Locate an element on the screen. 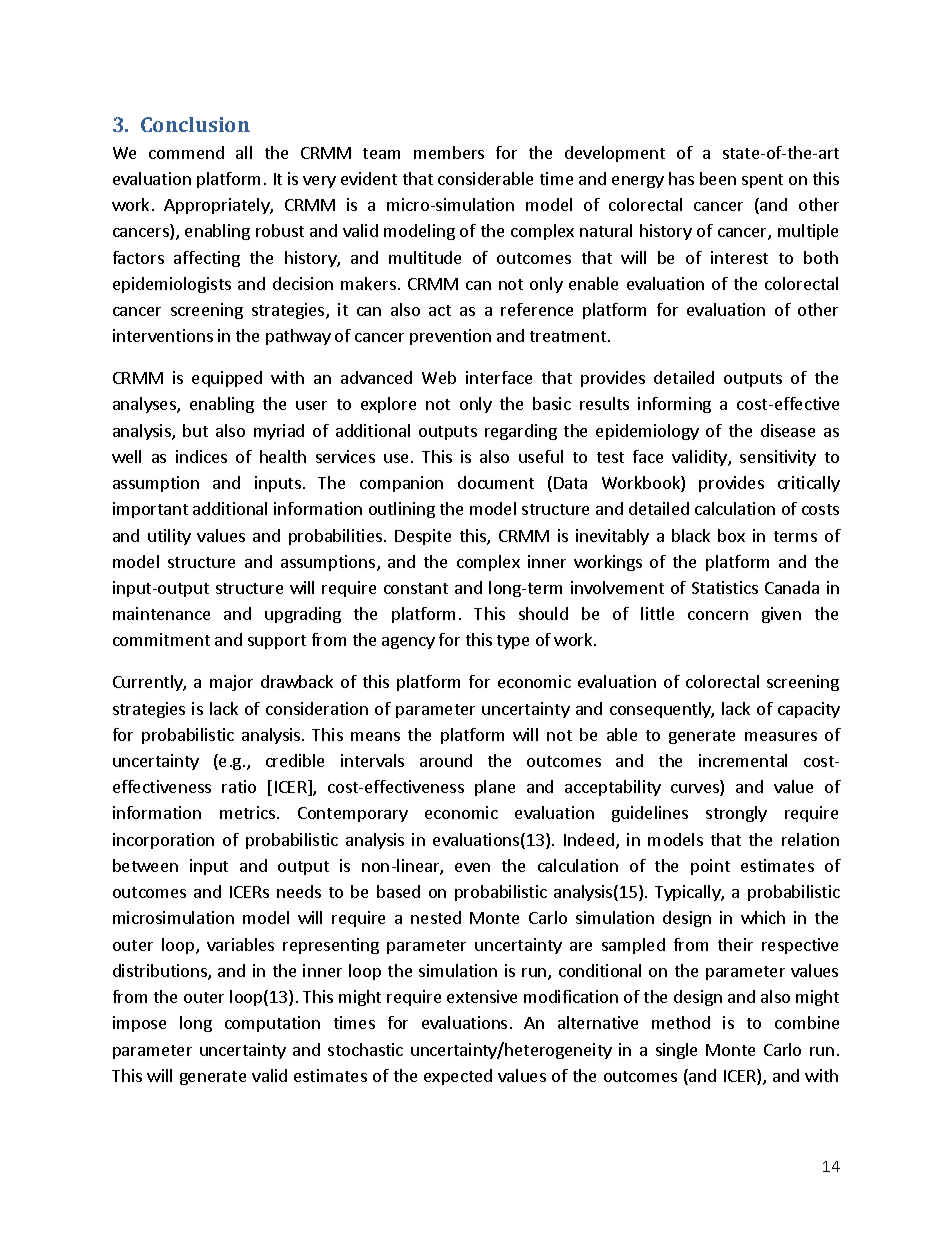 This screenshot has width=952, height=1233. Statistics is located at coordinates (725, 587).
